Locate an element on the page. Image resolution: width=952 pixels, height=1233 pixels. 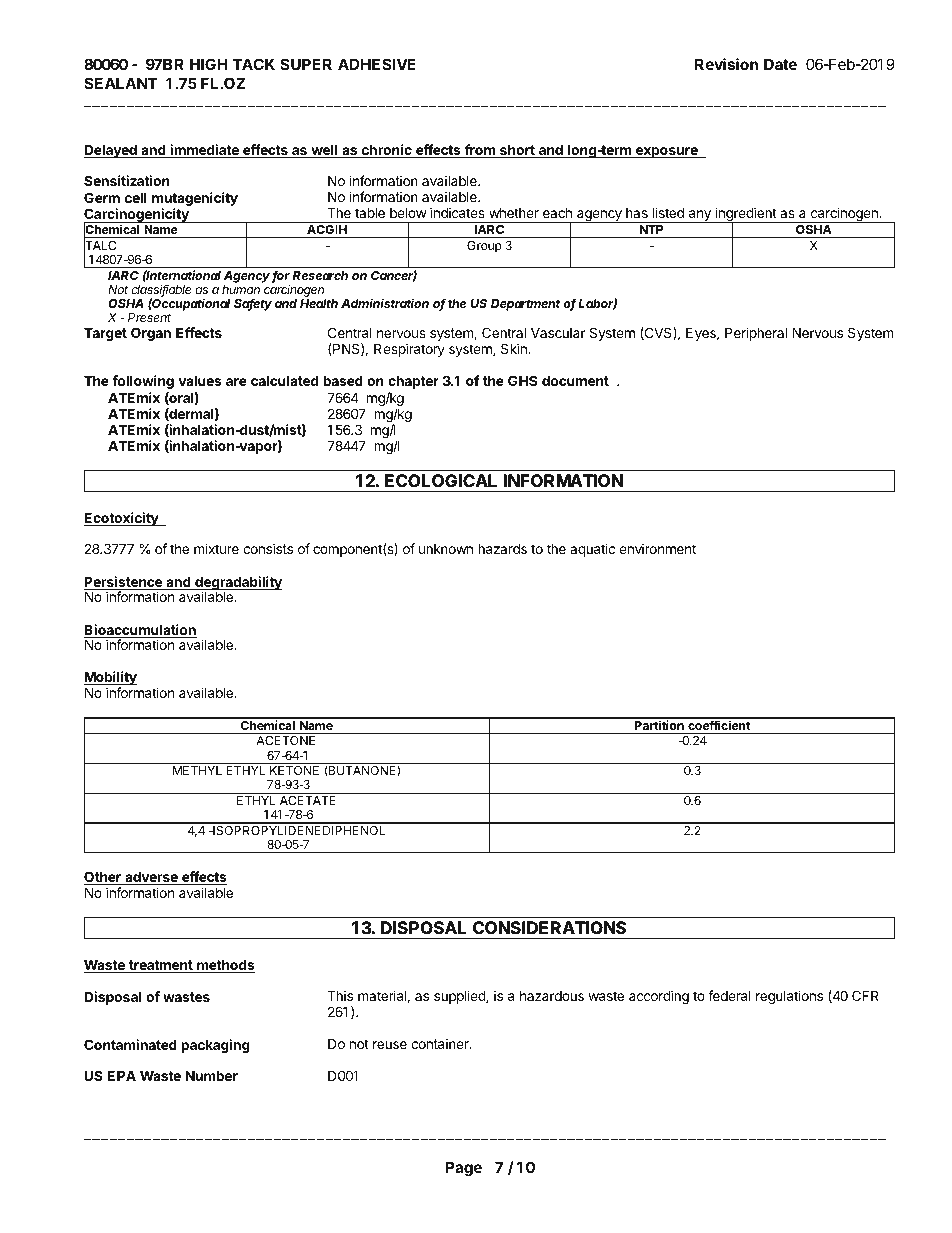
values is located at coordinates (200, 381).
